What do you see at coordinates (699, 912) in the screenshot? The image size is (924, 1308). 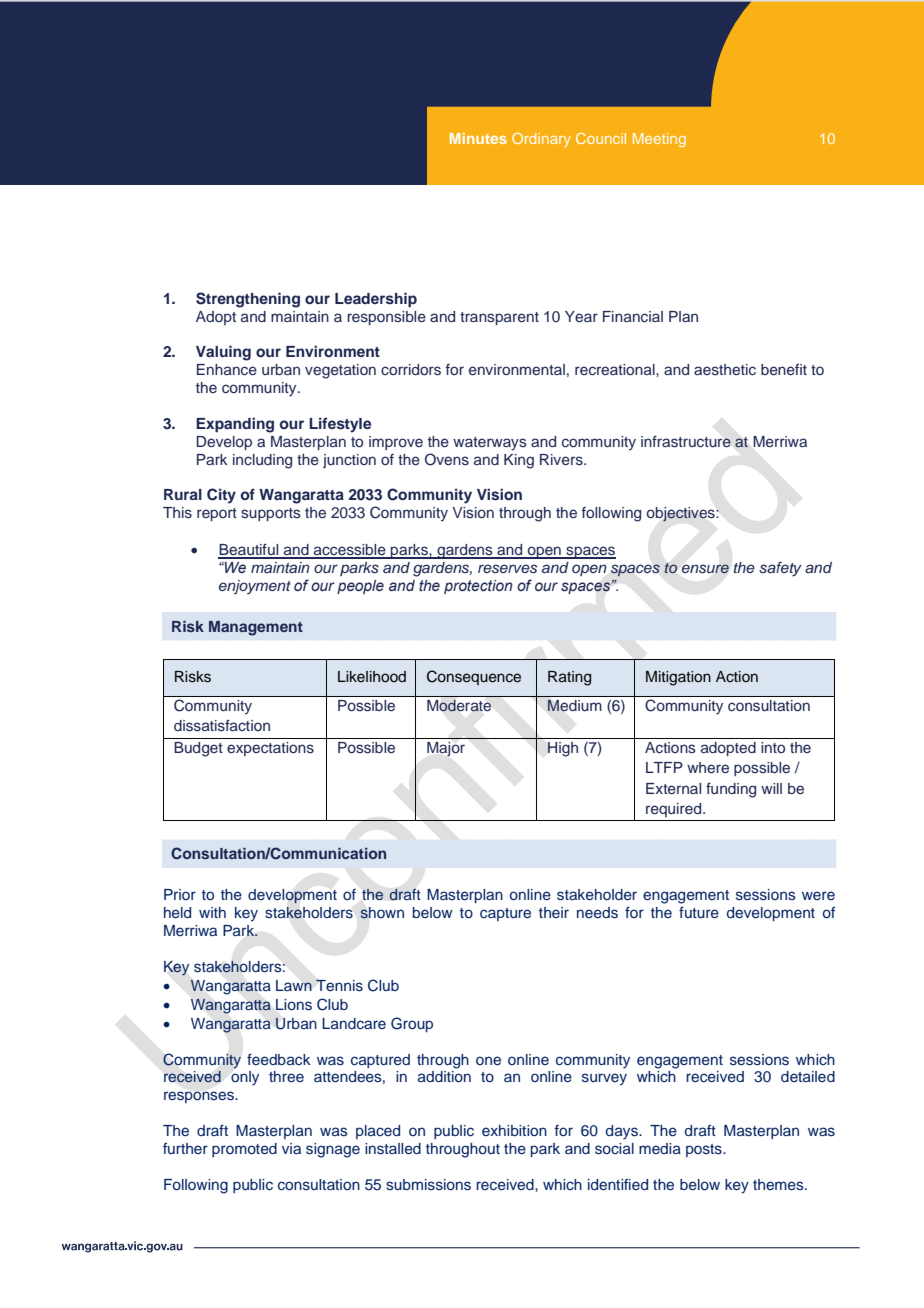 I see `future` at bounding box center [699, 912].
